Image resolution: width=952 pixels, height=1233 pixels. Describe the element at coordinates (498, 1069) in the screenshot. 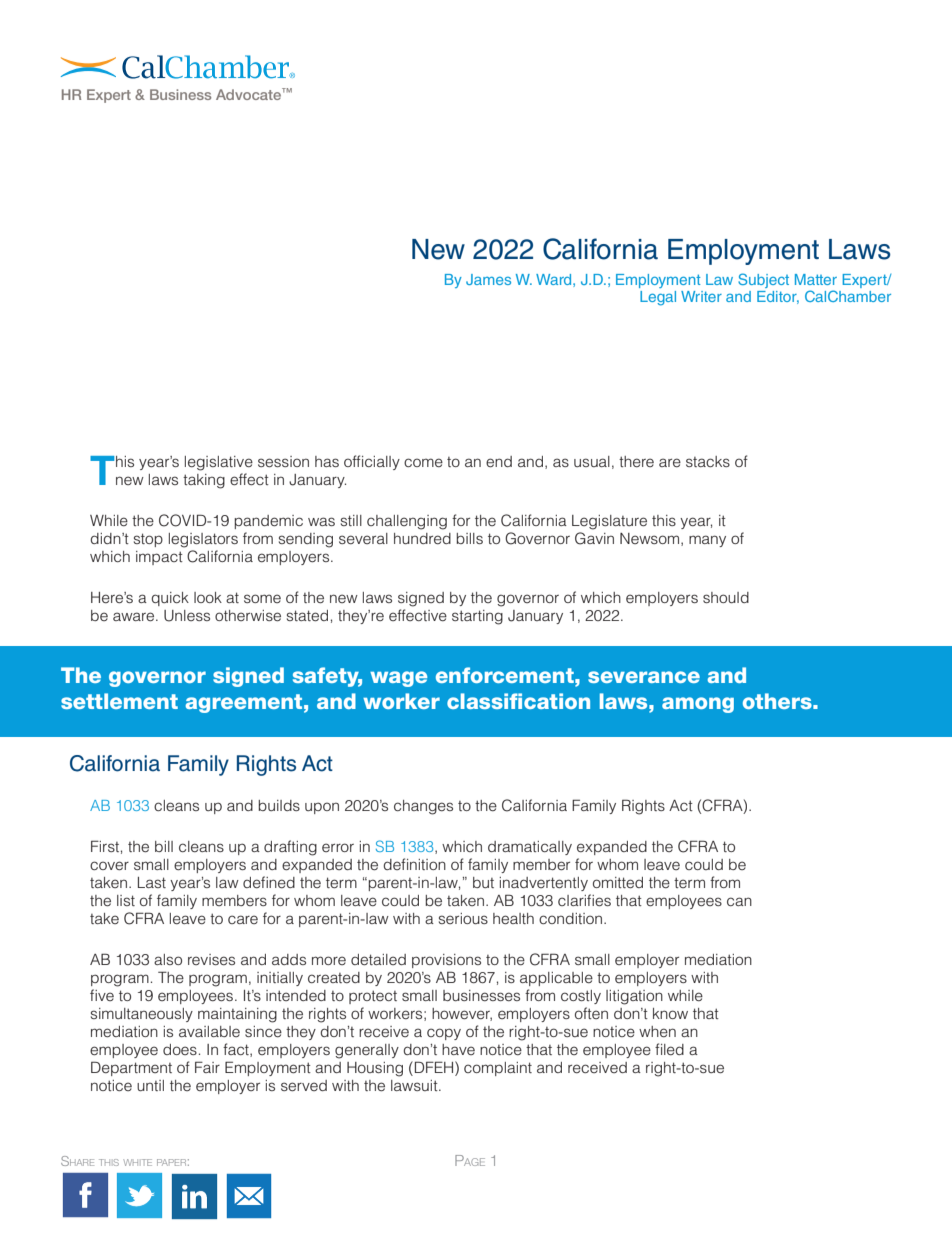

I see `complaint` at that location.
